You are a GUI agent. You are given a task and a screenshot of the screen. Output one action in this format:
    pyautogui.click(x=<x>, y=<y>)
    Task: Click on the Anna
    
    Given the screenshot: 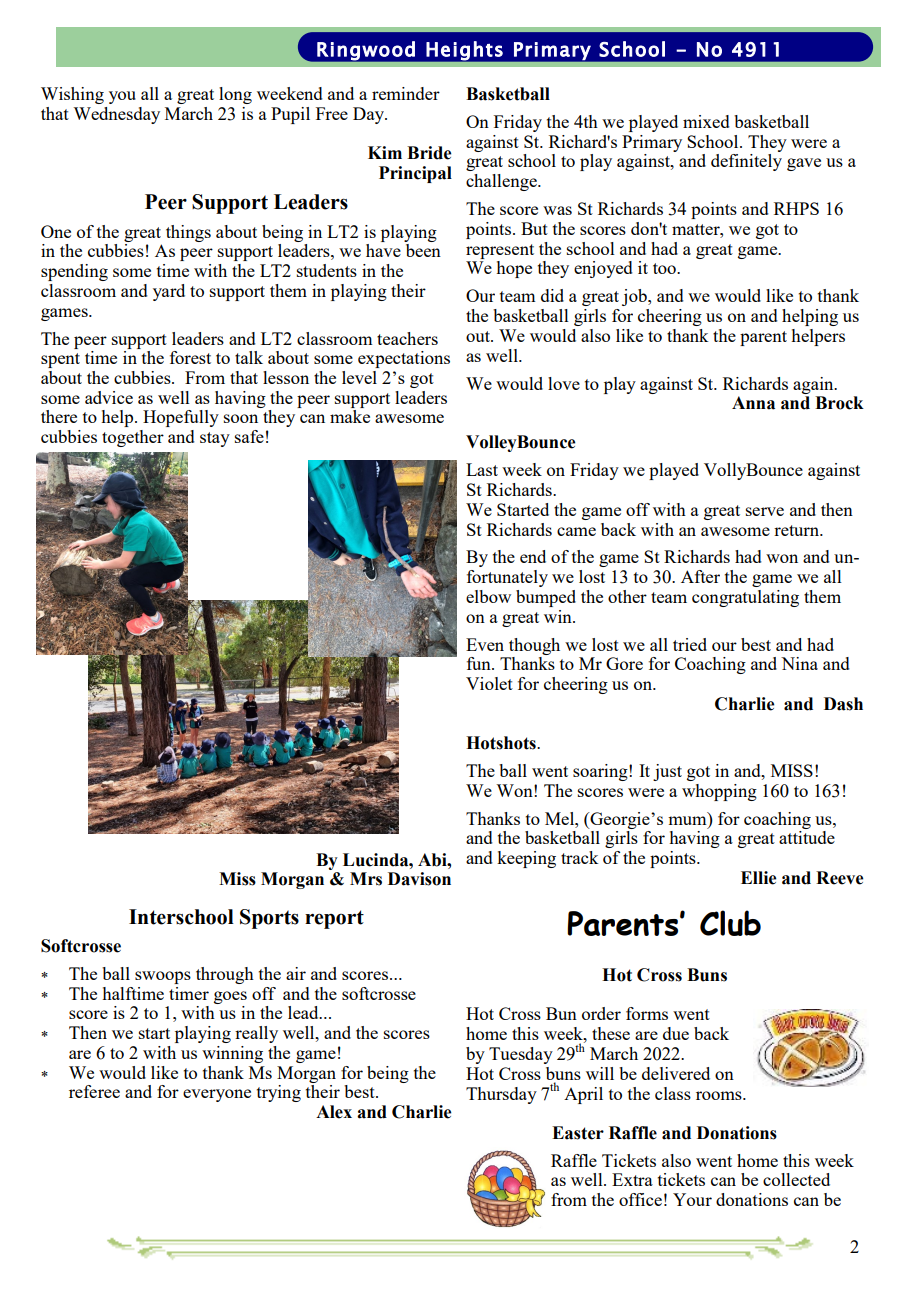 What is the action you would take?
    pyautogui.click(x=753, y=403)
